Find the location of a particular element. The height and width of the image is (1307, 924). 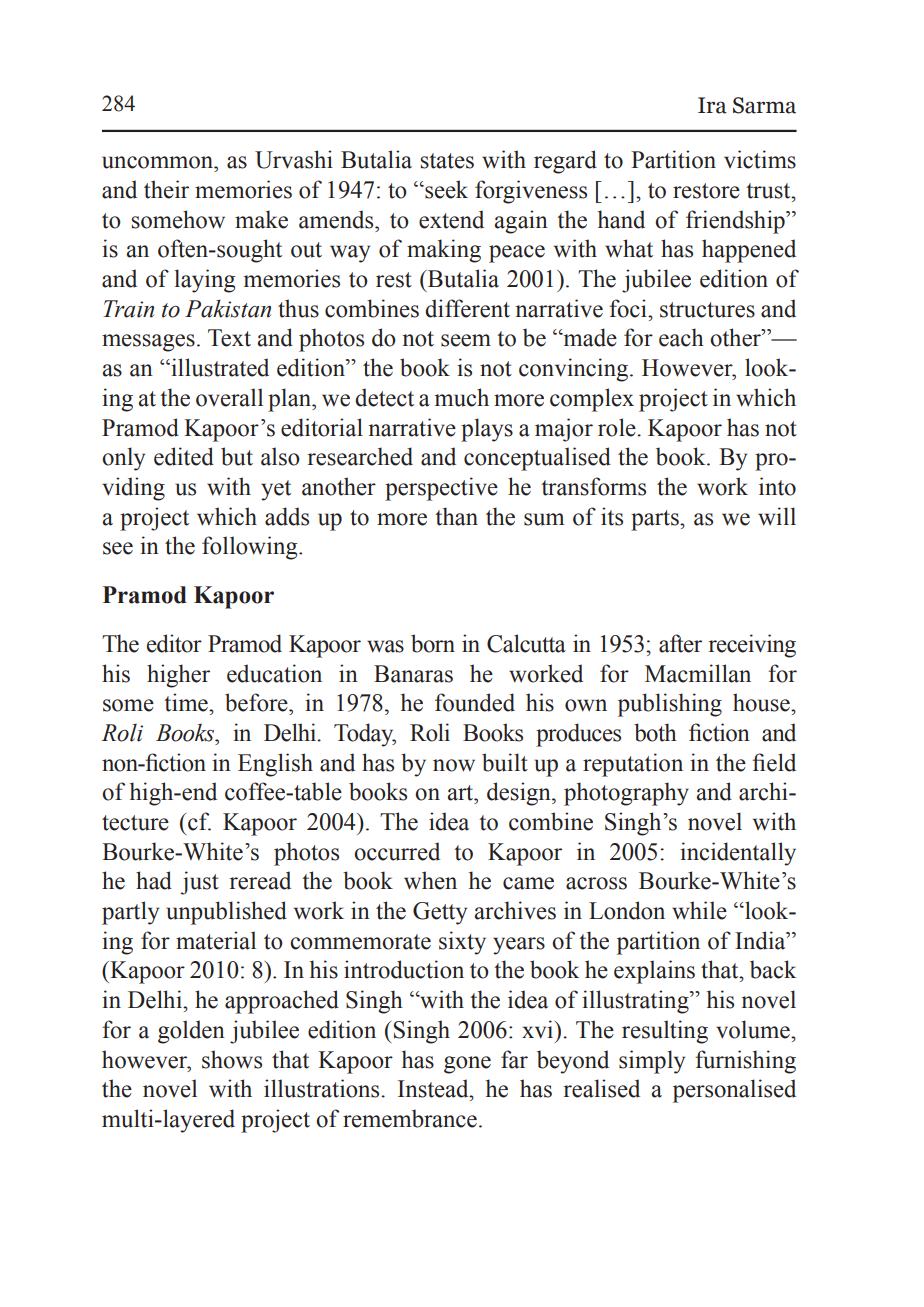

Instead is located at coordinates (434, 1088).
